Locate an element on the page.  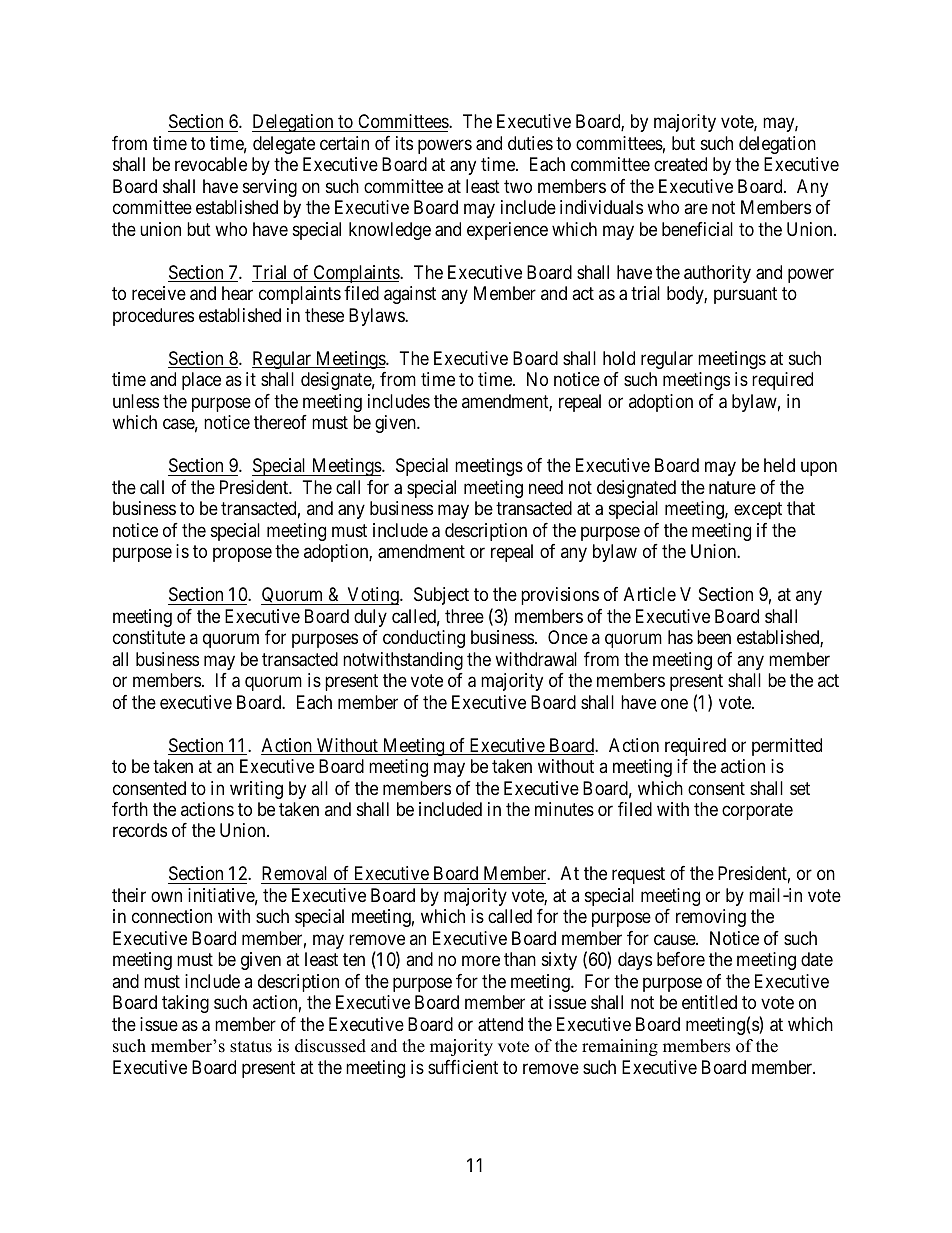
removing is located at coordinates (711, 918).
